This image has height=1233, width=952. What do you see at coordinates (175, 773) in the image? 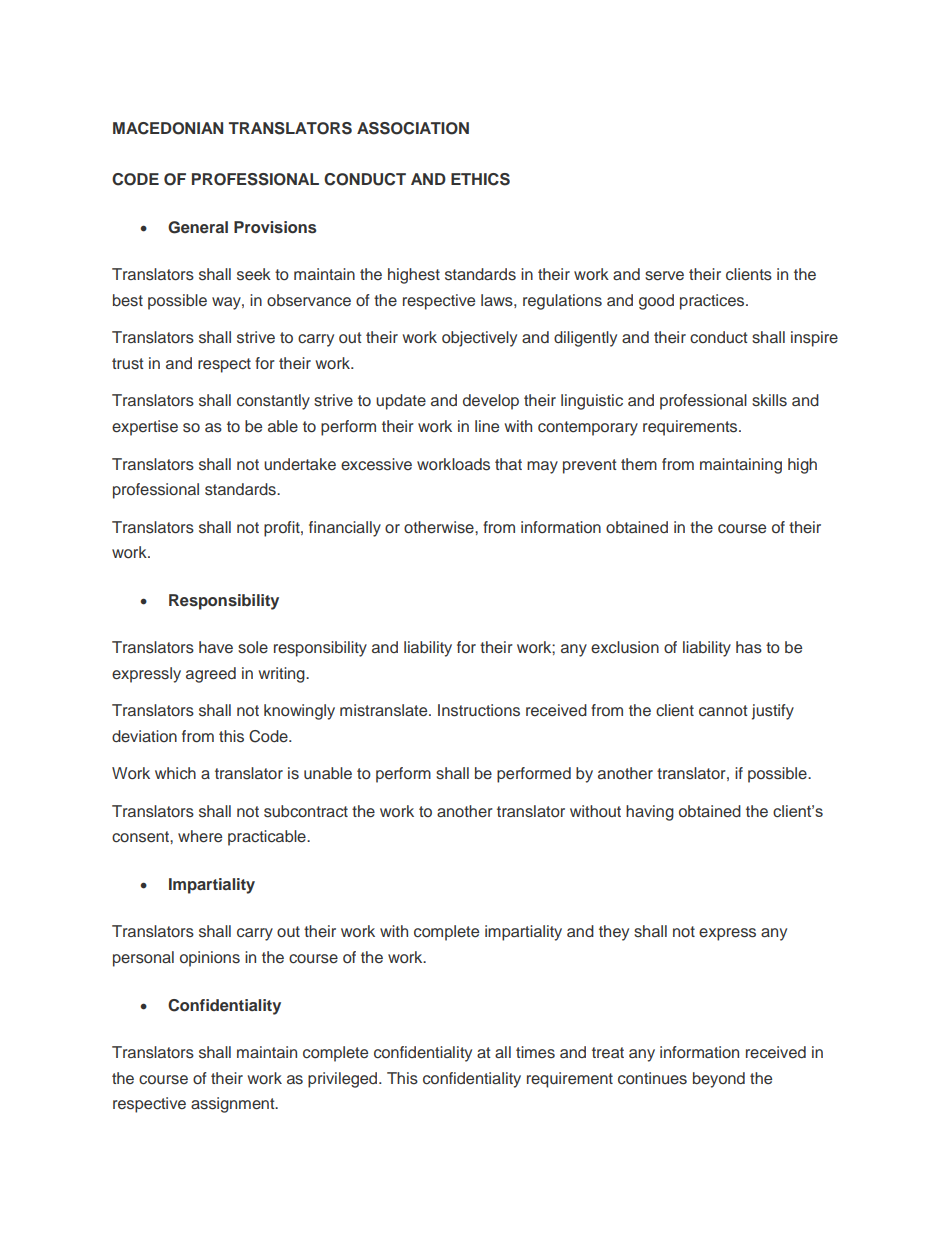
I see `which` at bounding box center [175, 773].
